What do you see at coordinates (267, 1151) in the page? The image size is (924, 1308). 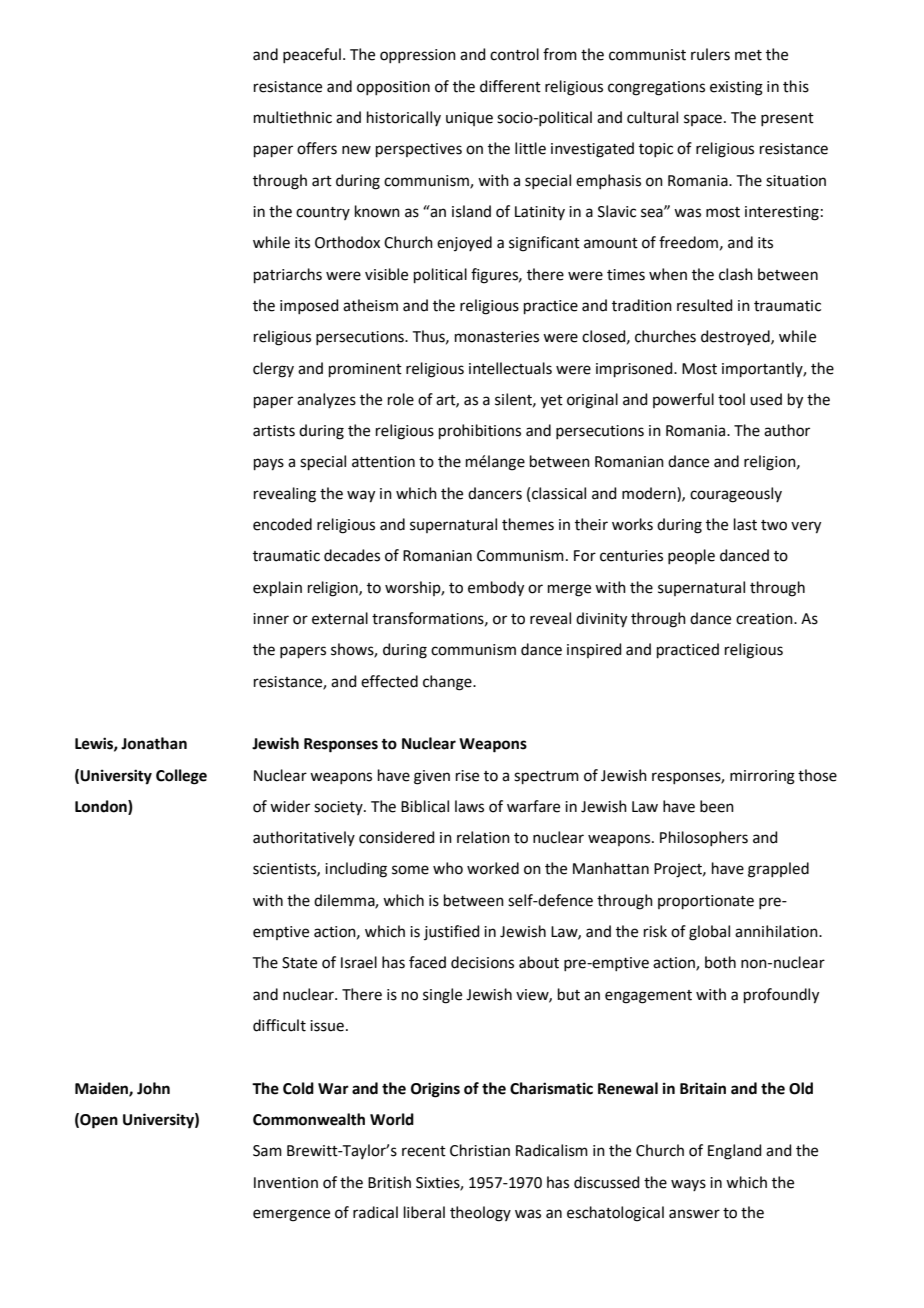 I see `Sam` at bounding box center [267, 1151].
